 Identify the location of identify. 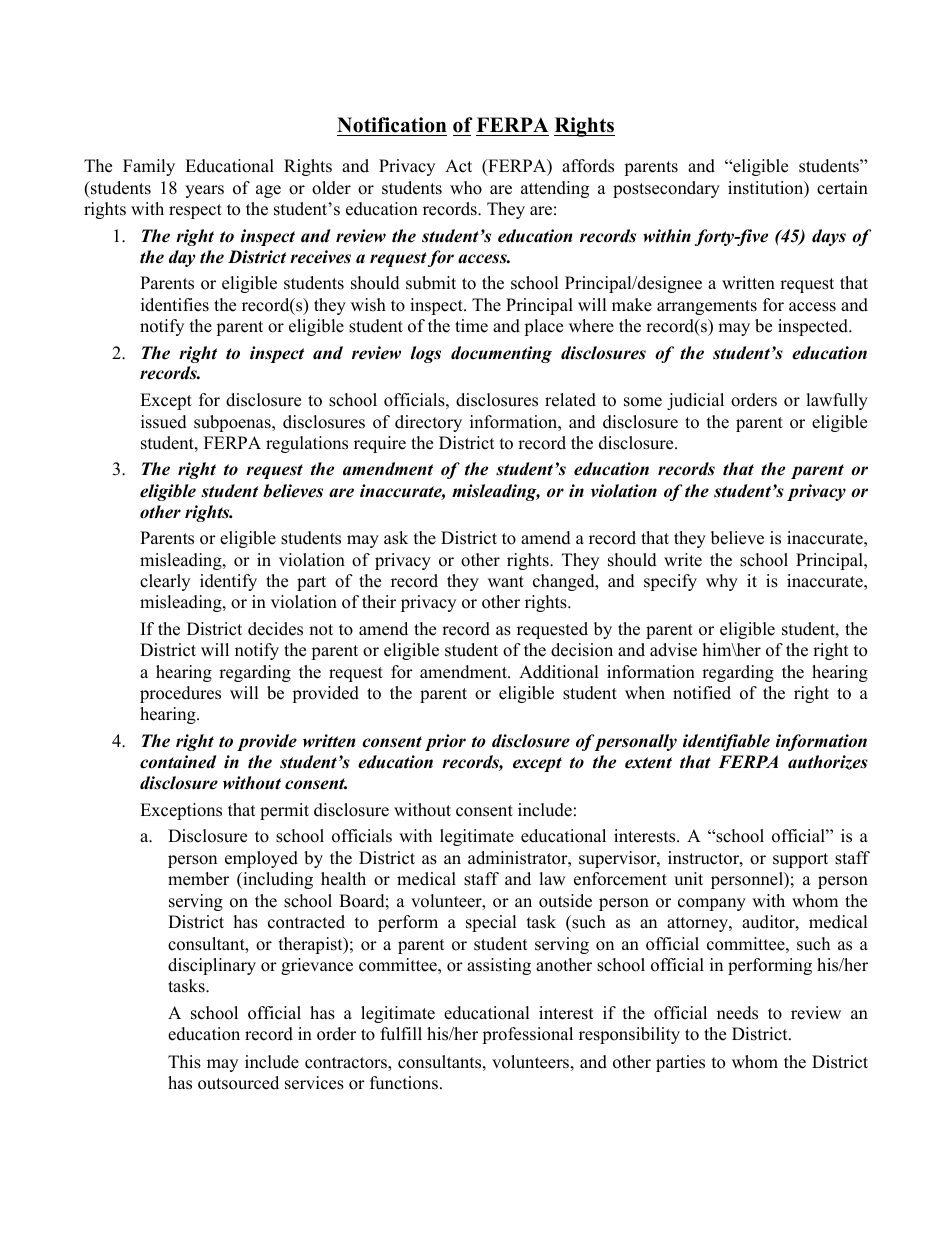
(228, 582).
